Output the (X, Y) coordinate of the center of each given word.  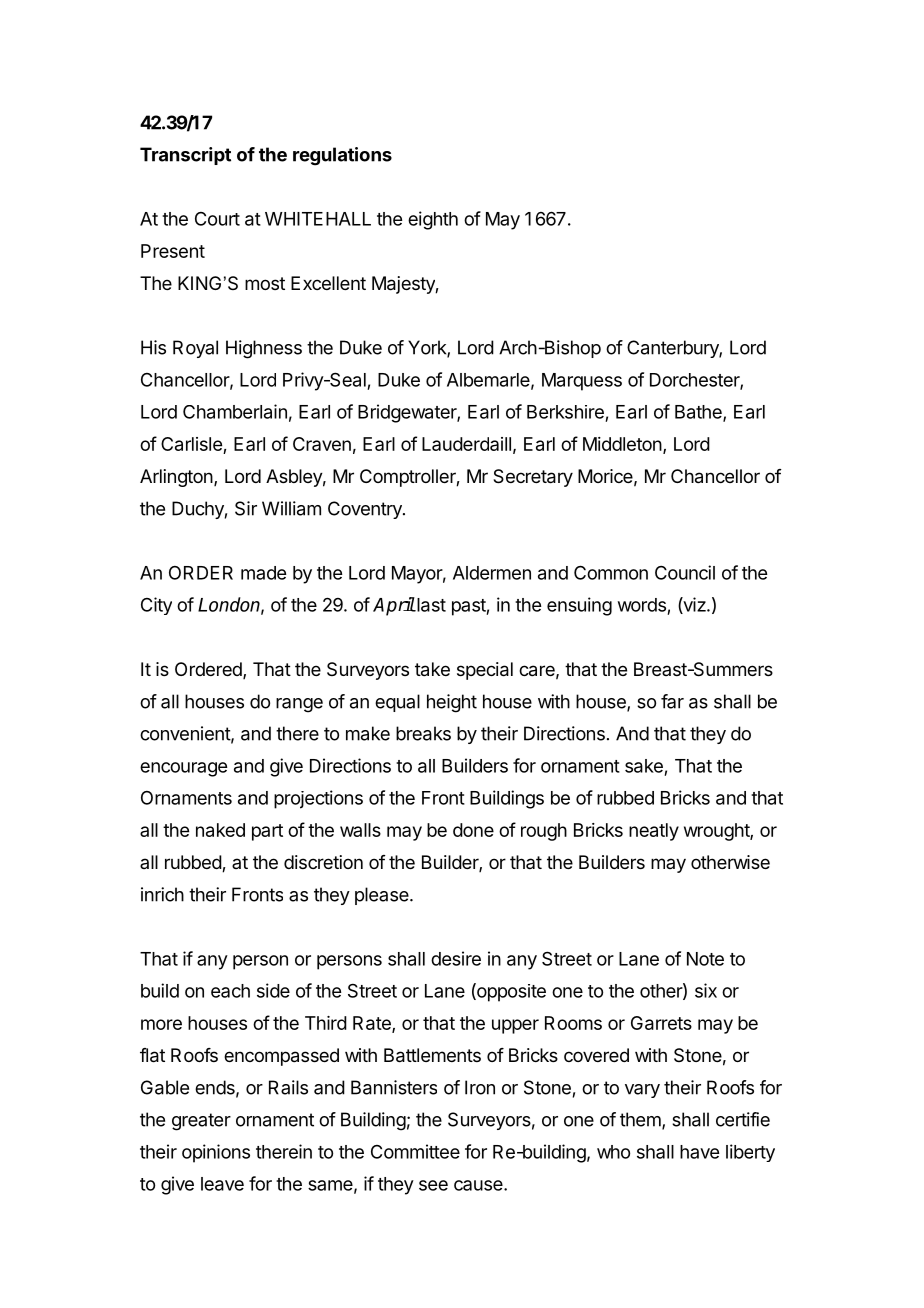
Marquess (582, 382)
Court (217, 219)
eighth (433, 220)
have (699, 1152)
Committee (415, 1151)
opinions (216, 1153)
